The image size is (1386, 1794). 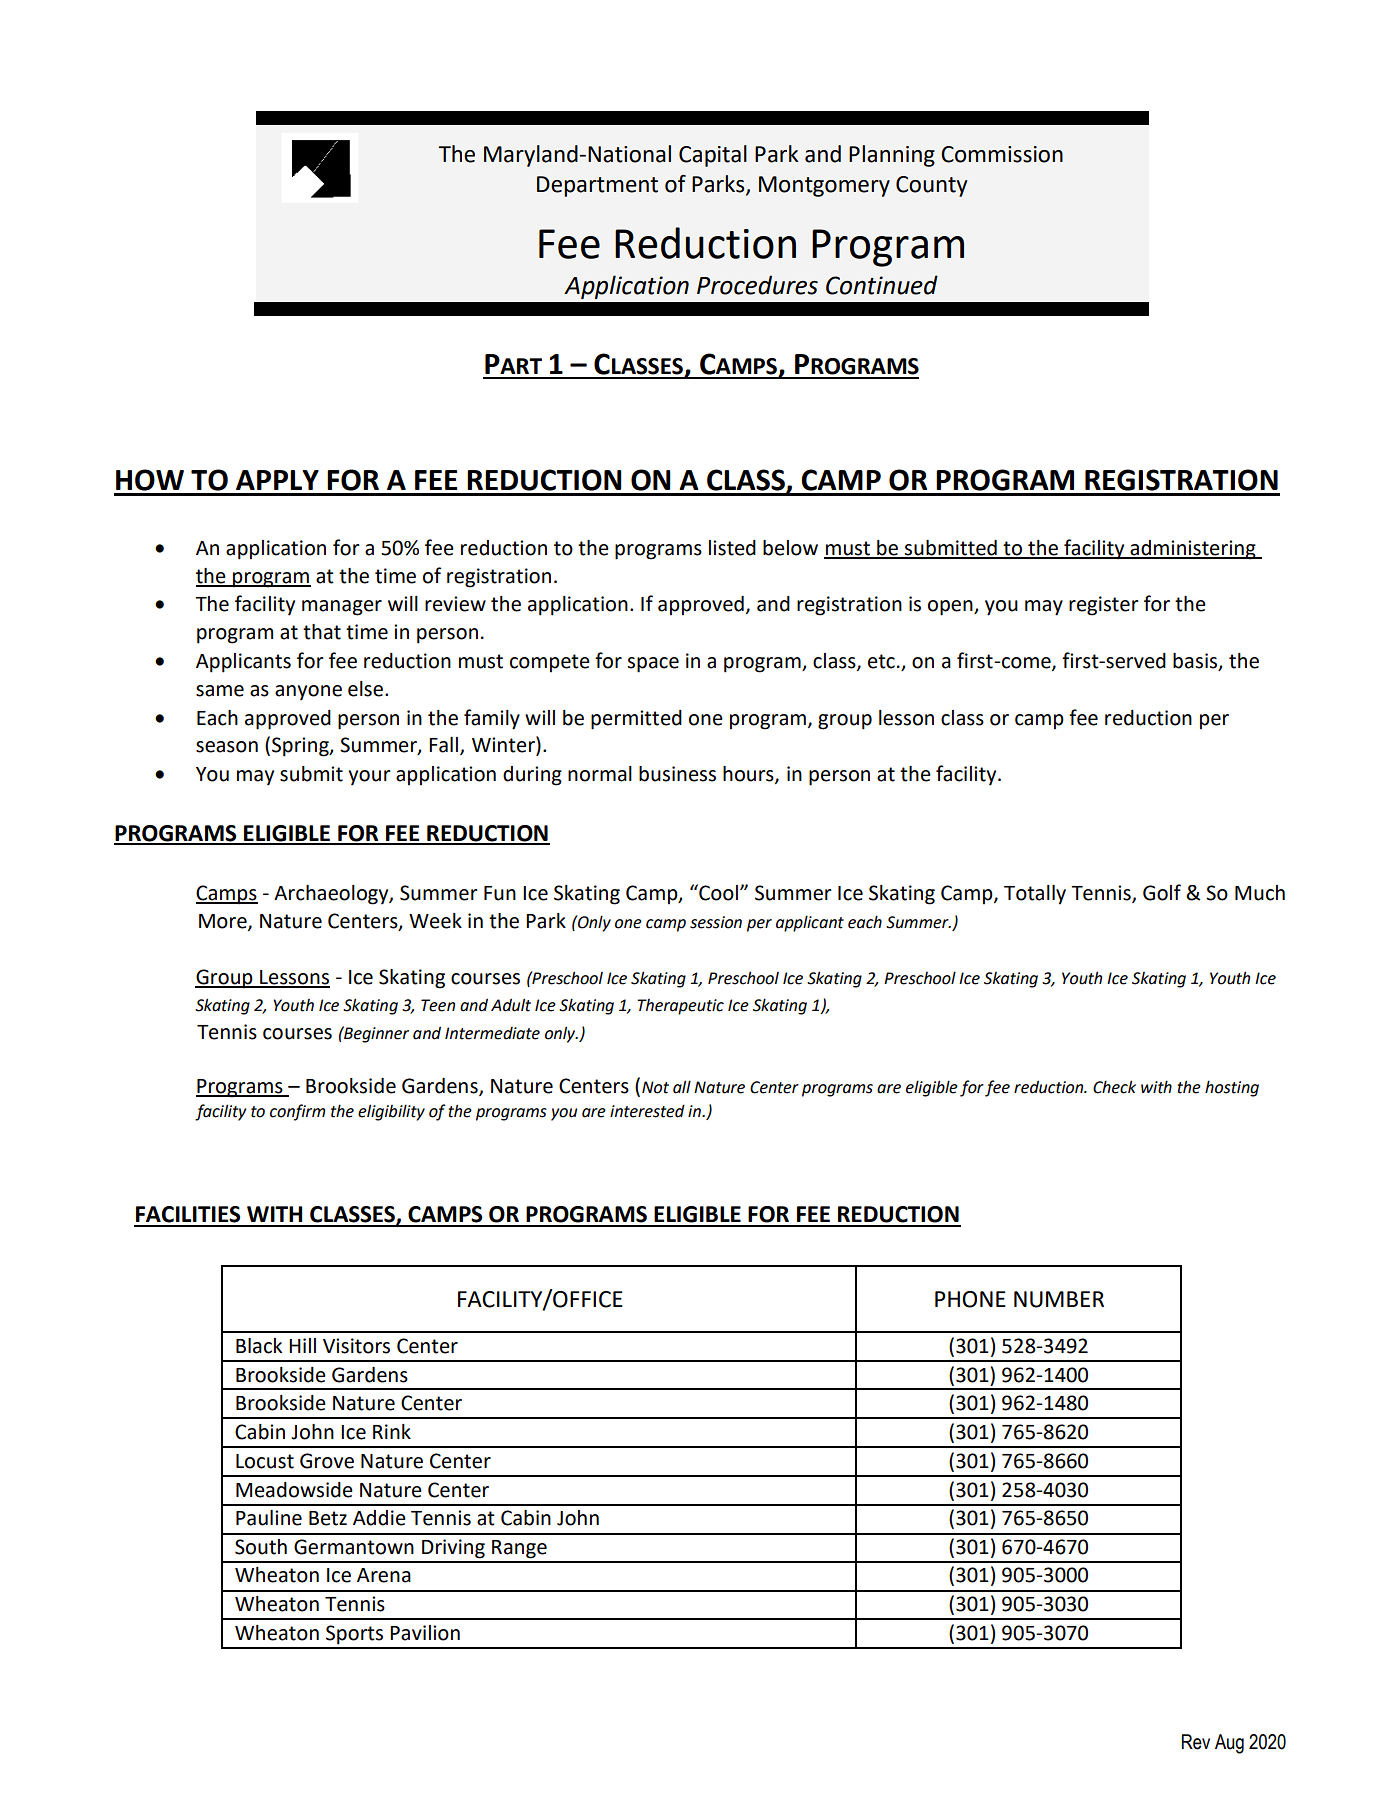 I want to click on Montgomery, so click(x=824, y=186).
